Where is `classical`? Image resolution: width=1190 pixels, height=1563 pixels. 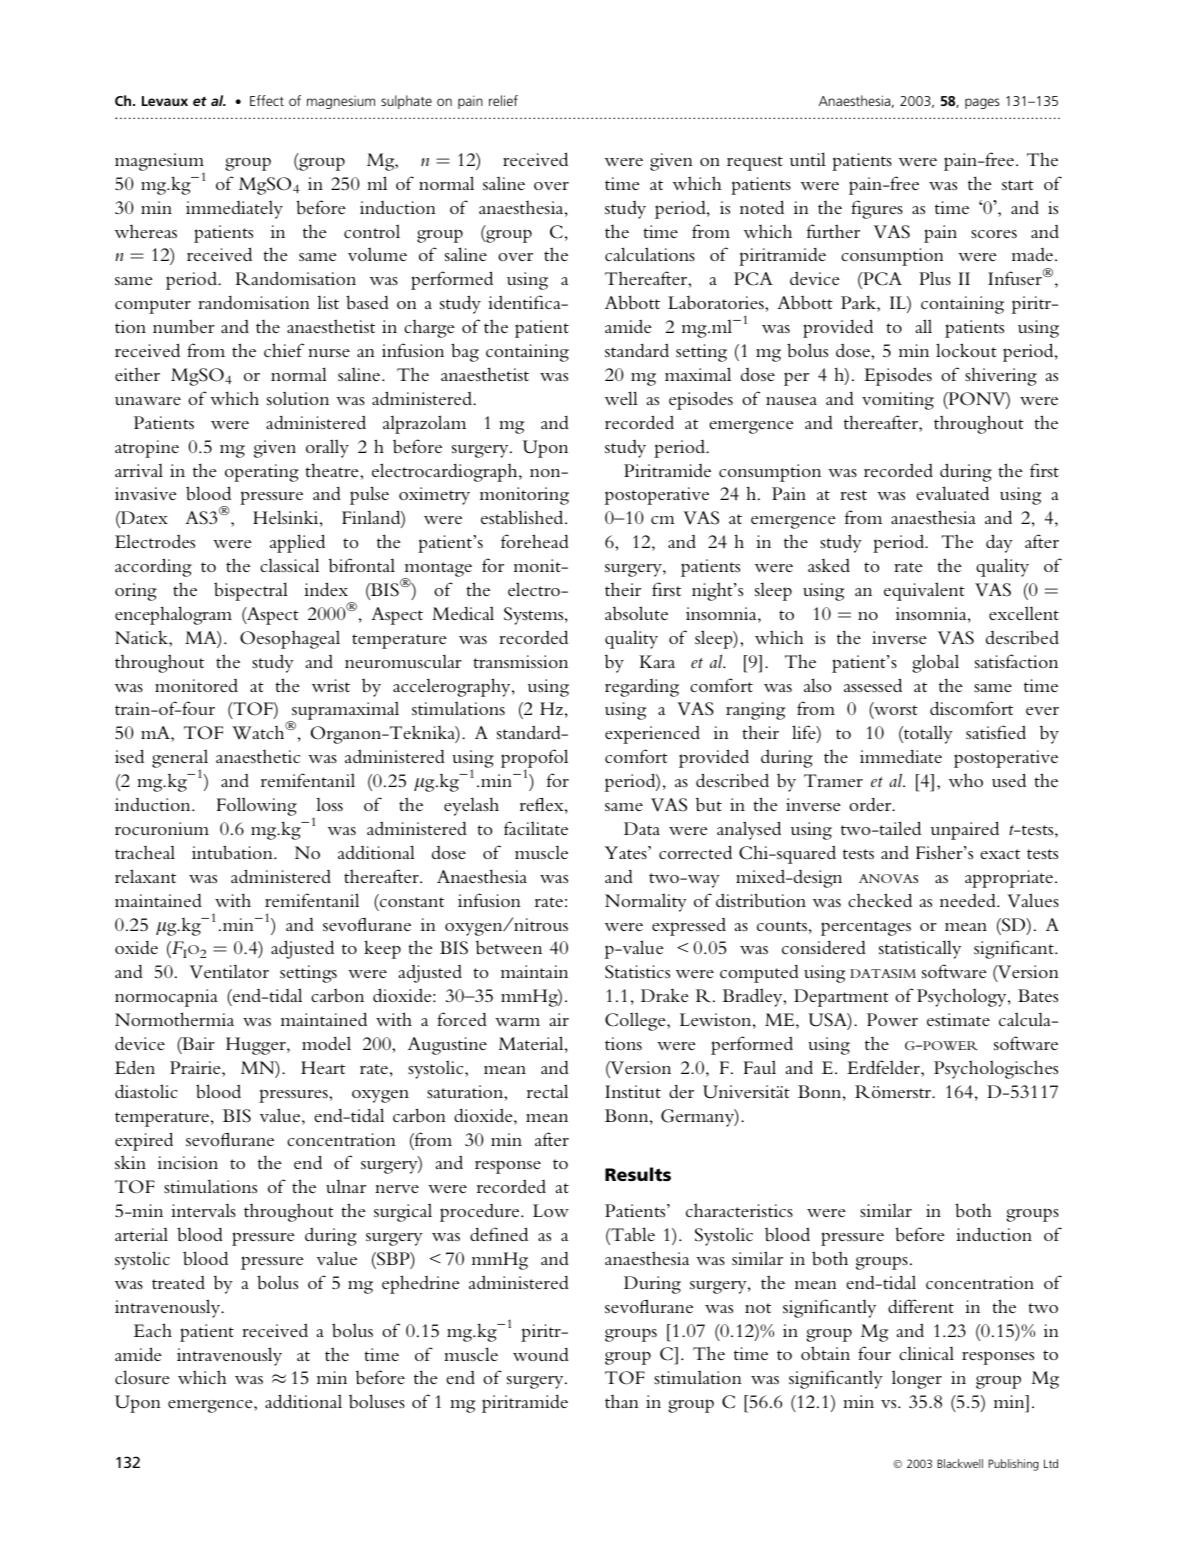 classical is located at coordinates (289, 565).
